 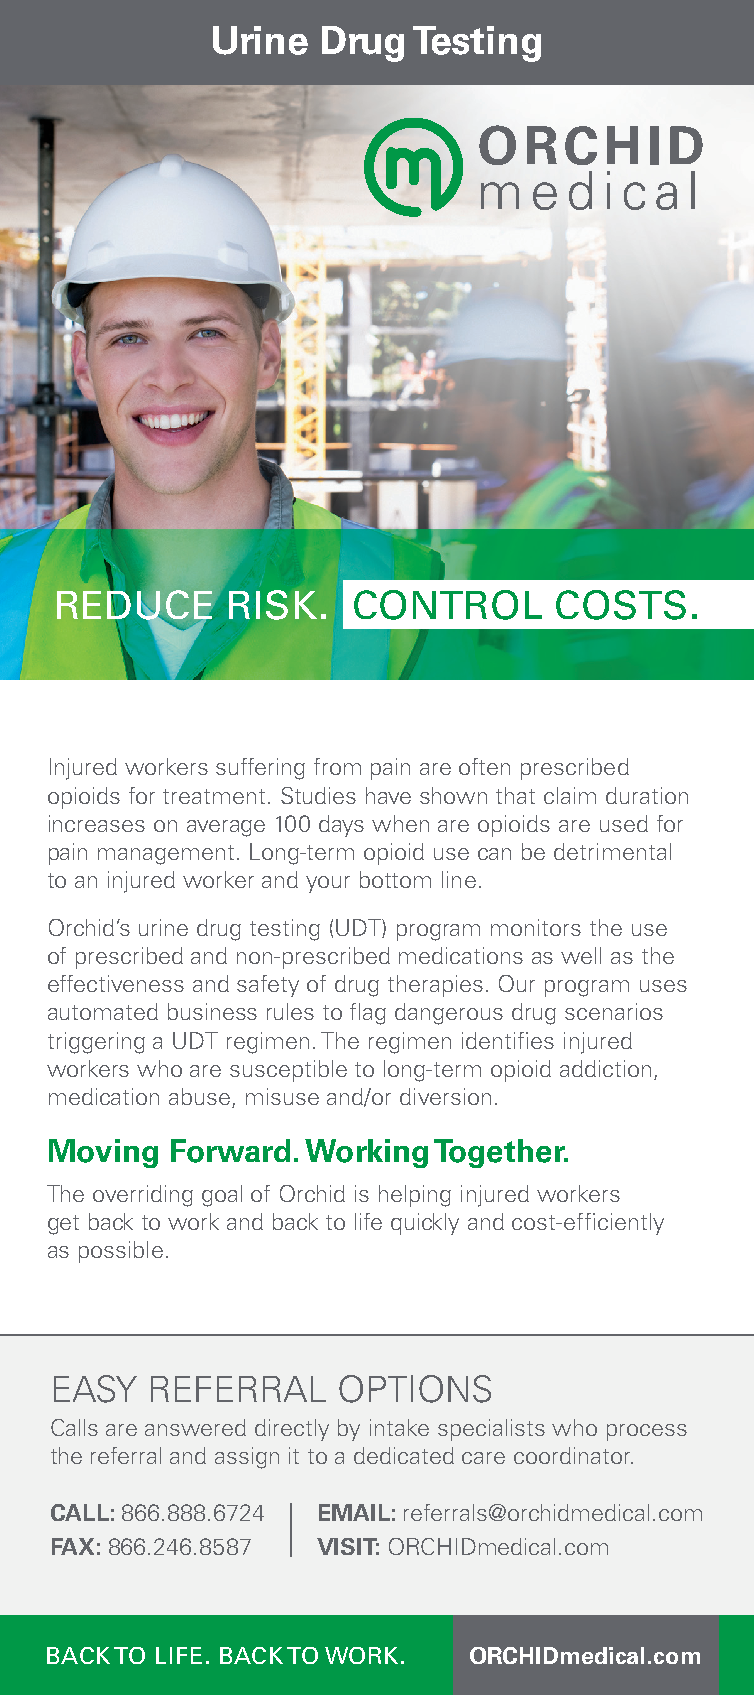 I want to click on CONTROL, so click(x=448, y=605).
